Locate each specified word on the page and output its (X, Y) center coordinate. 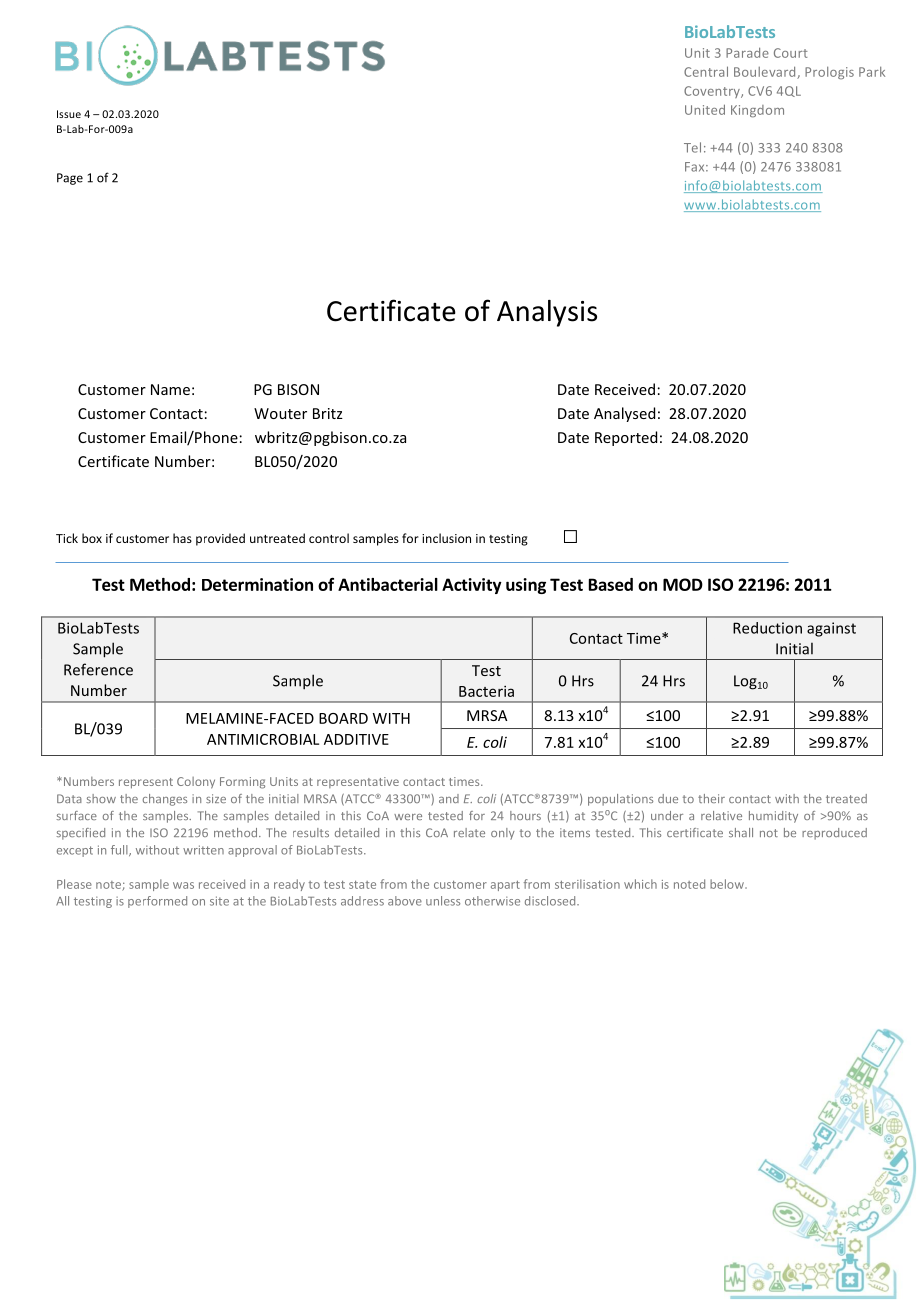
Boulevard (766, 73)
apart (505, 886)
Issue (69, 114)
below (728, 884)
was (183, 885)
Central (706, 71)
